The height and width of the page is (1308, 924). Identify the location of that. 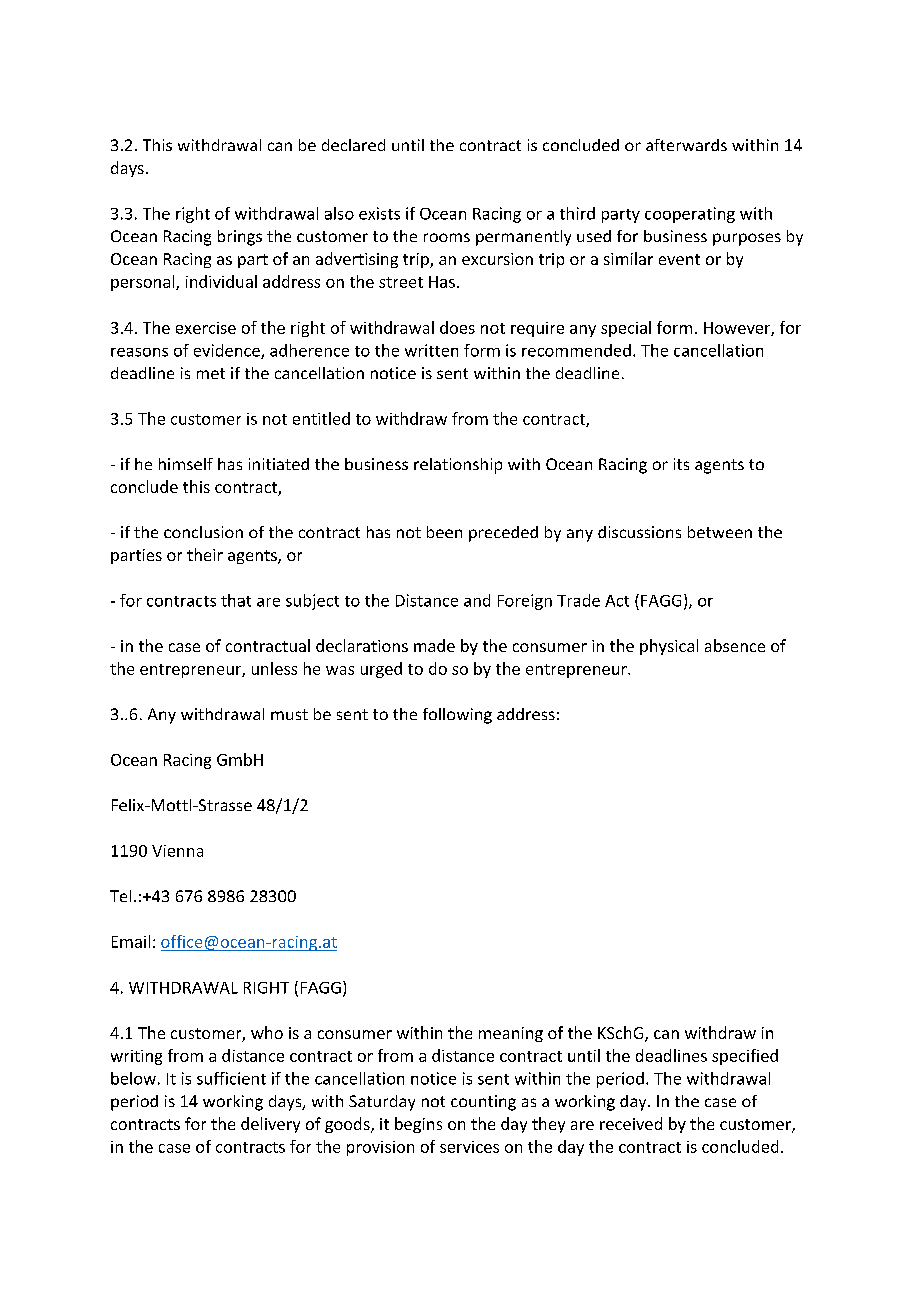
(236, 600).
